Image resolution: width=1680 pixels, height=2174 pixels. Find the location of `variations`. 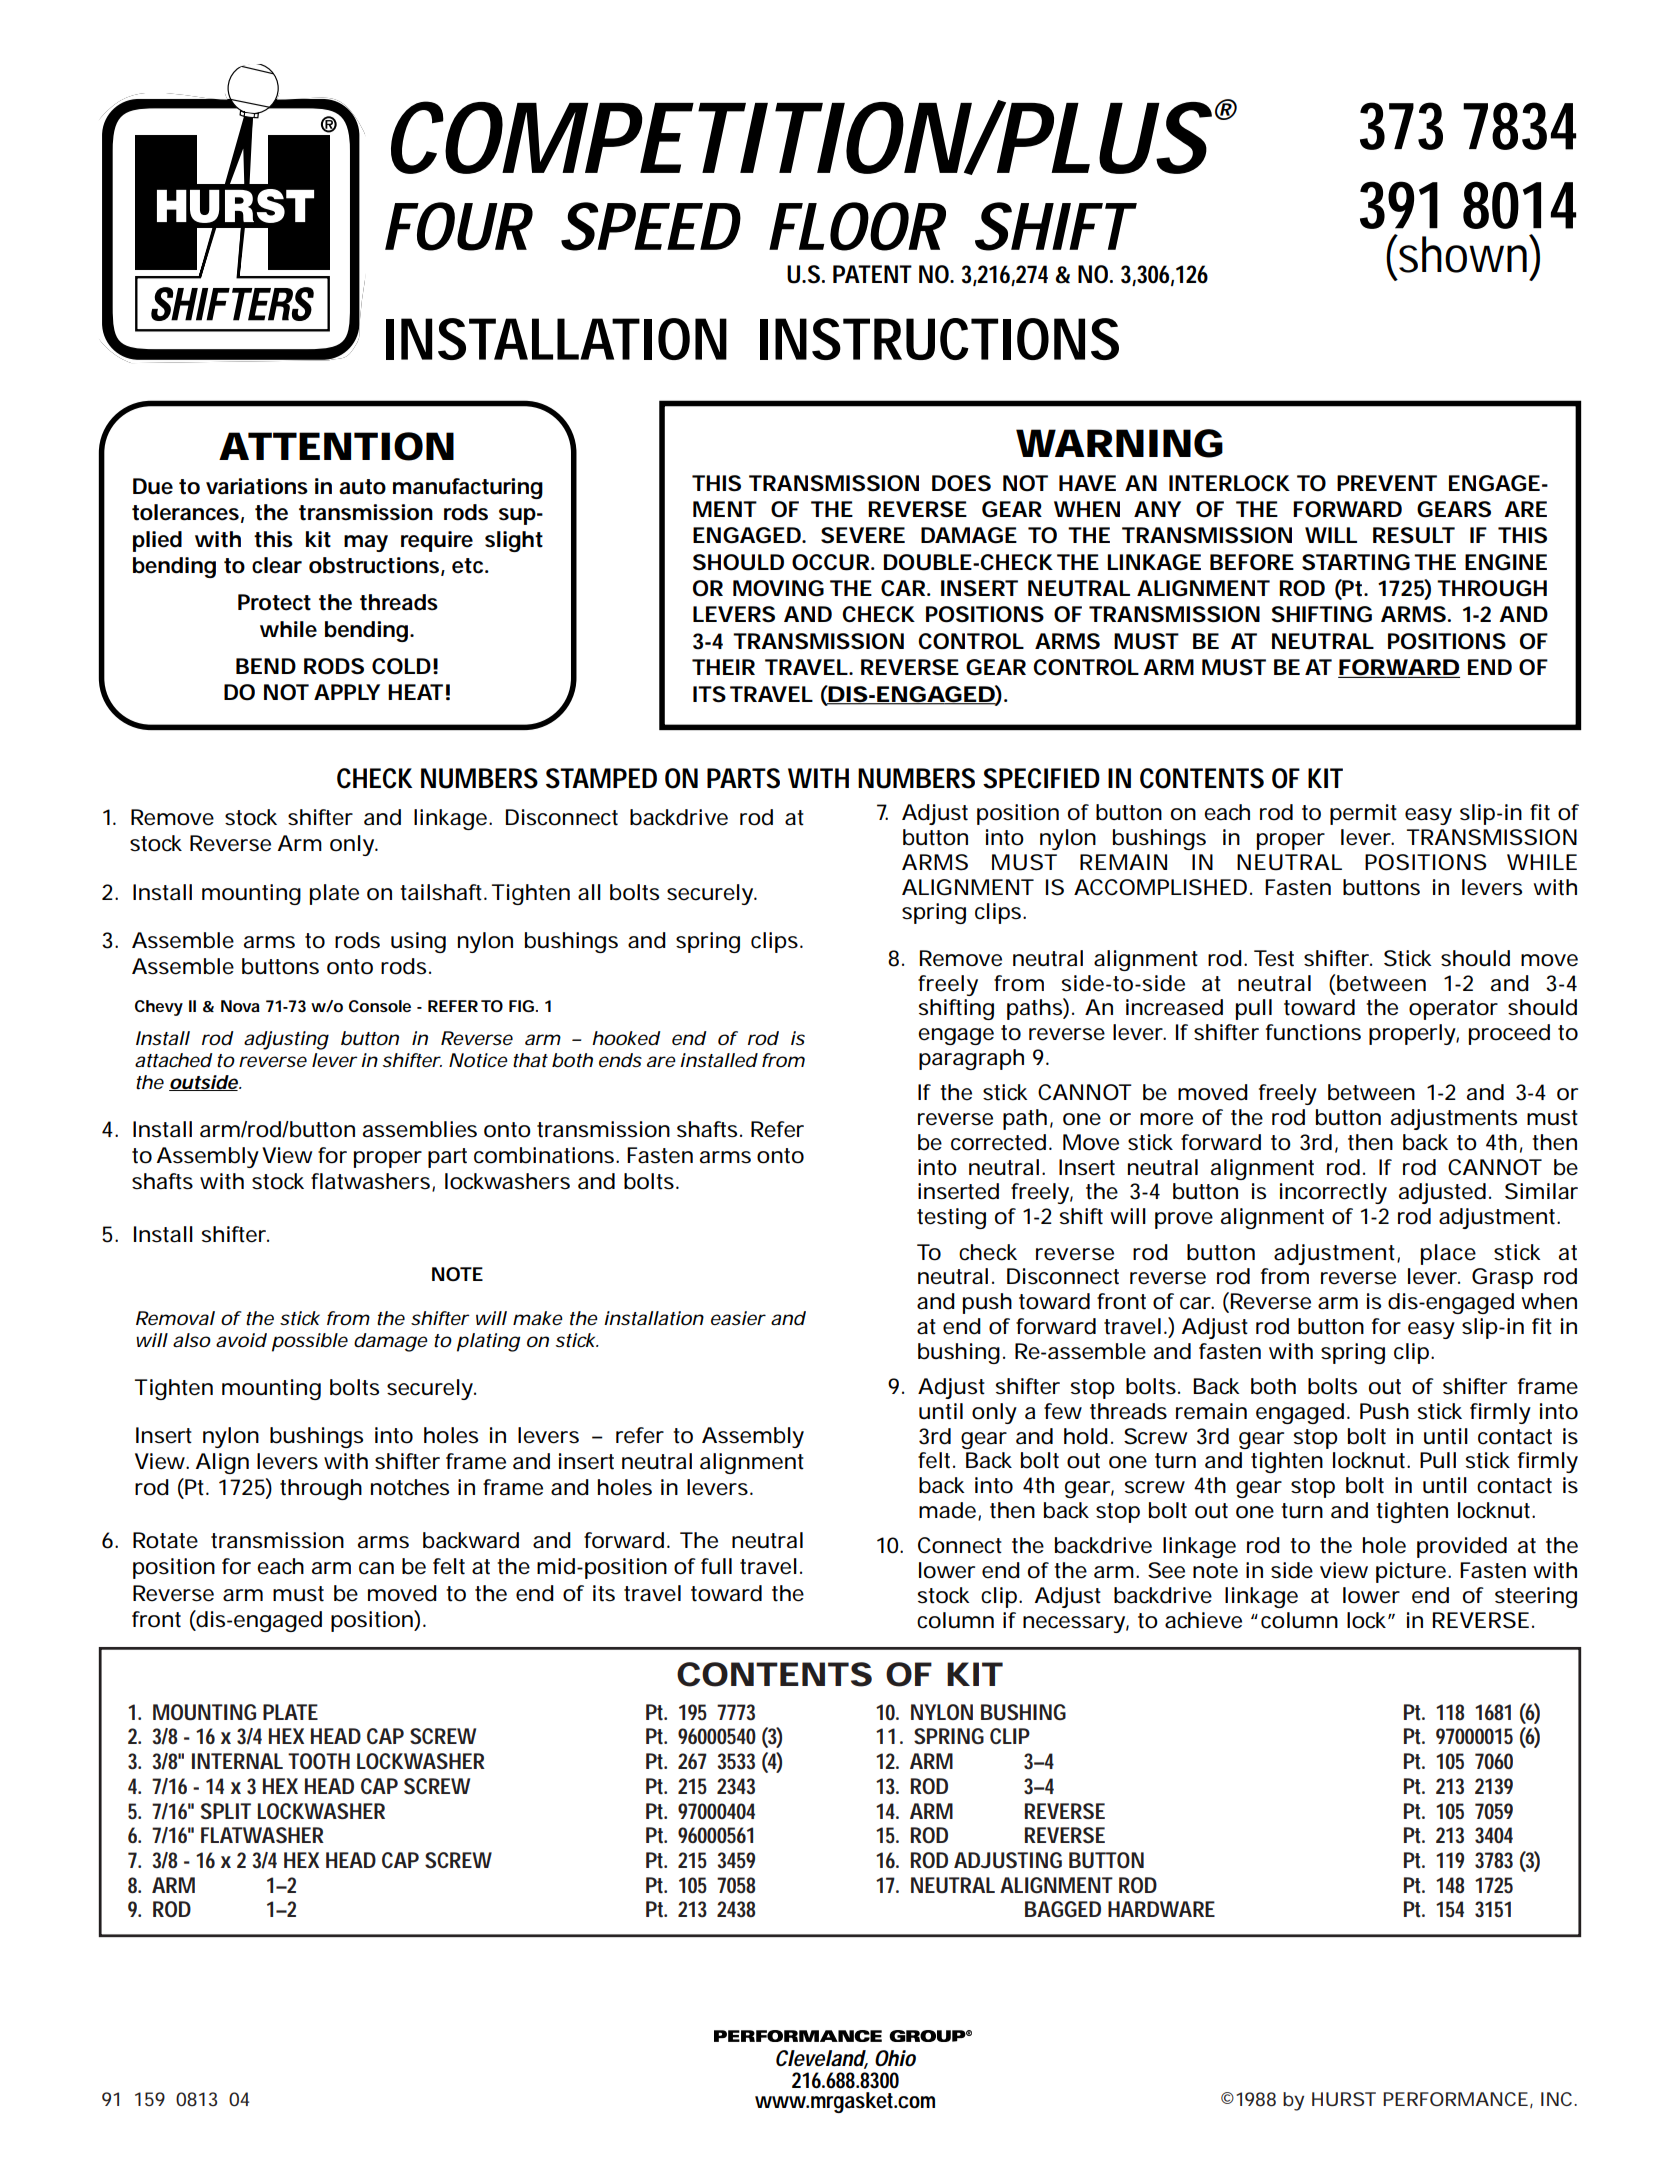

variations is located at coordinates (257, 486).
